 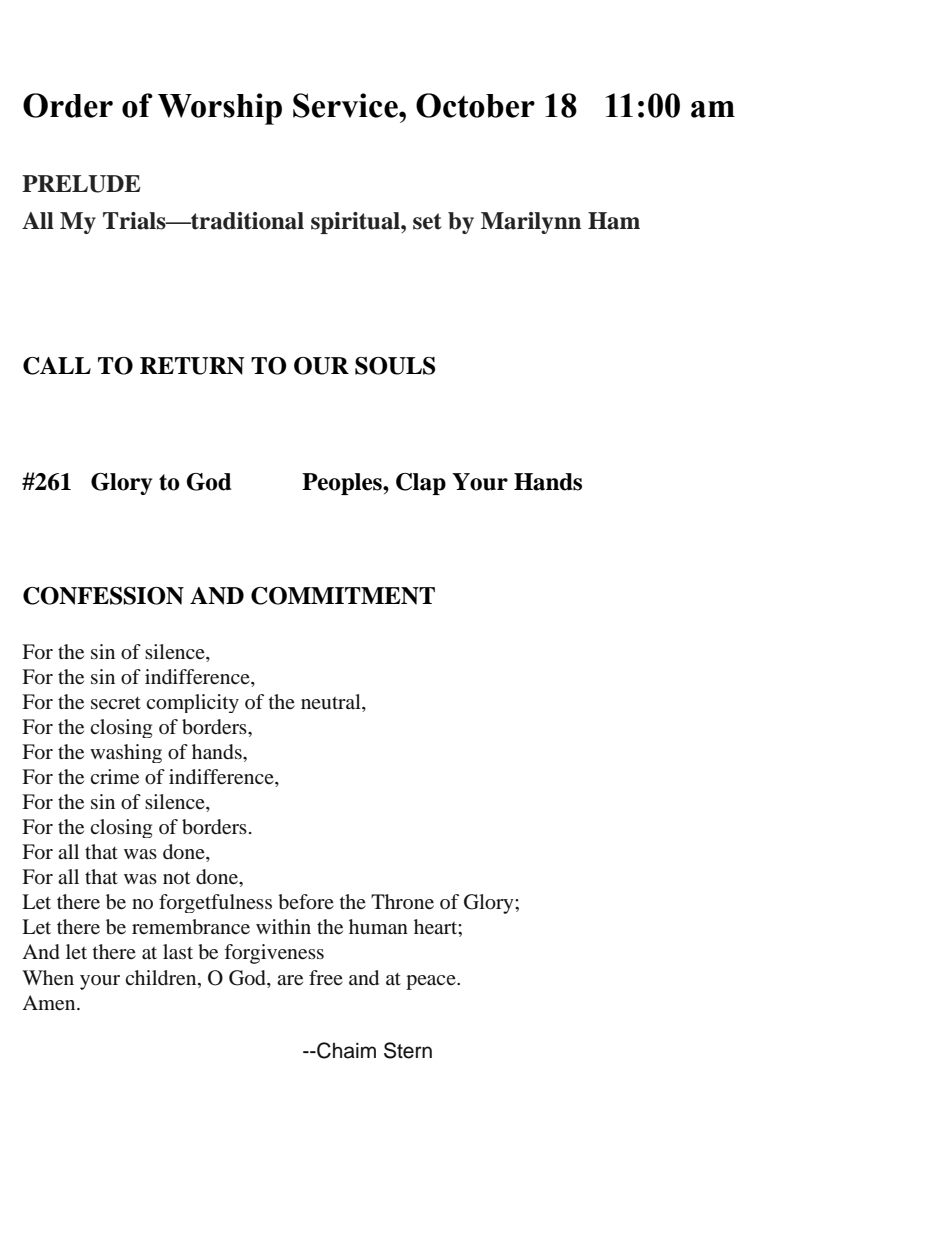 What do you see at coordinates (343, 484) in the screenshot?
I see `Peoples` at bounding box center [343, 484].
